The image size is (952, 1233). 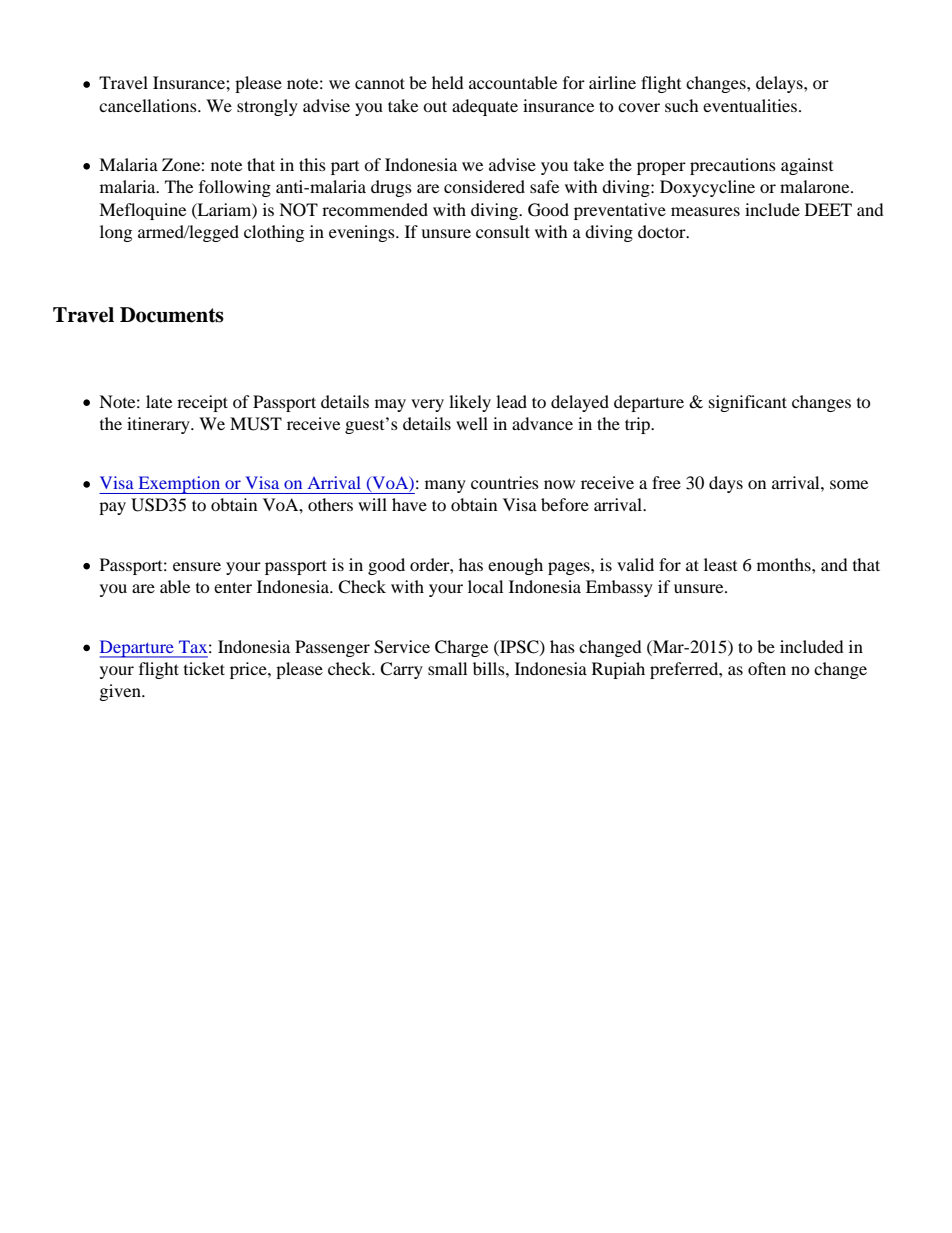 What do you see at coordinates (274, 233) in the image?
I see `clothing` at bounding box center [274, 233].
